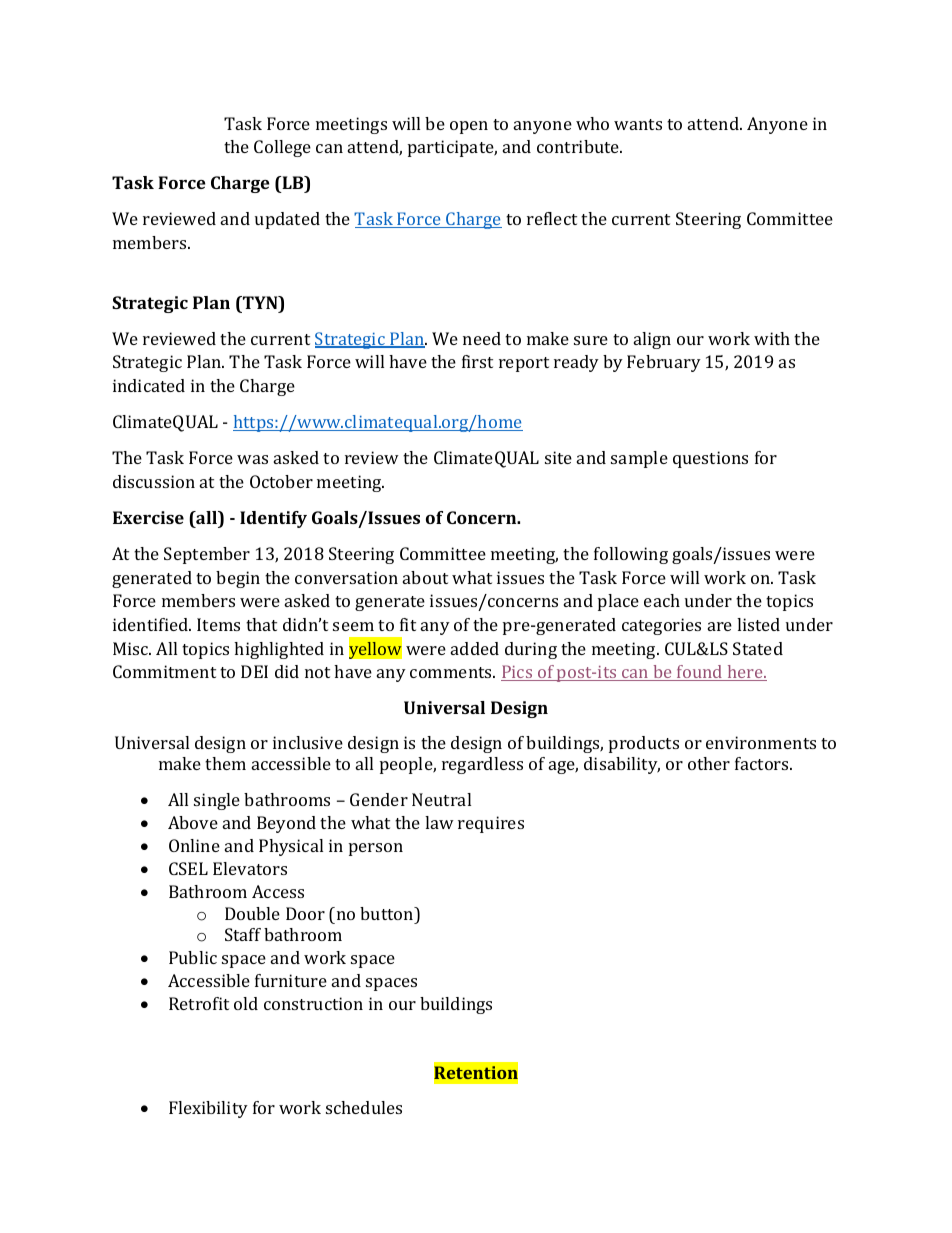 This image has width=952, height=1233. Describe the element at coordinates (491, 824) in the image. I see `requires` at that location.
